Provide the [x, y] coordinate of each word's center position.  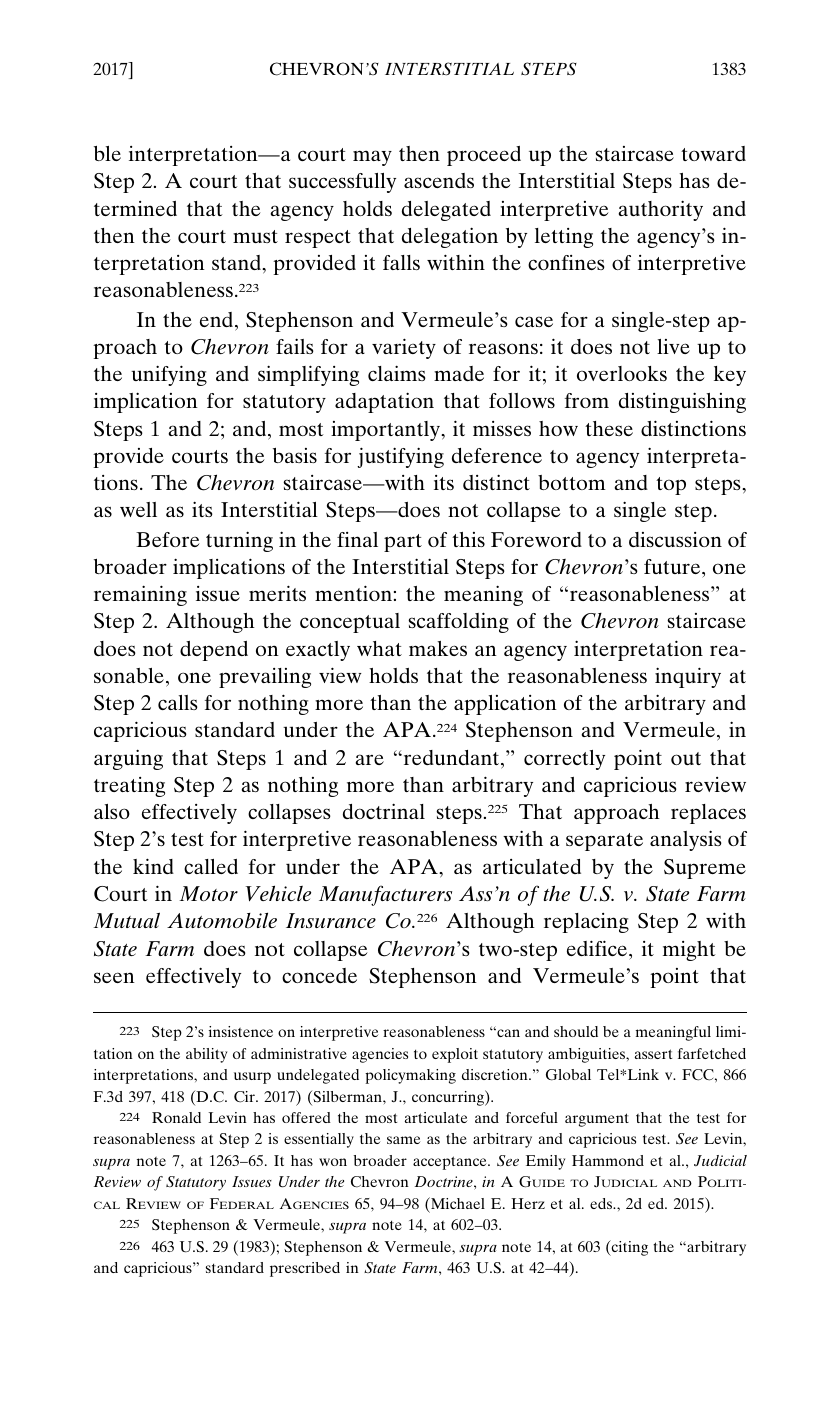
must [255, 236]
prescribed [305, 1269]
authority [660, 210]
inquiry [688, 677]
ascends [439, 180]
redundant [451, 757]
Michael [457, 1203]
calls [178, 702]
